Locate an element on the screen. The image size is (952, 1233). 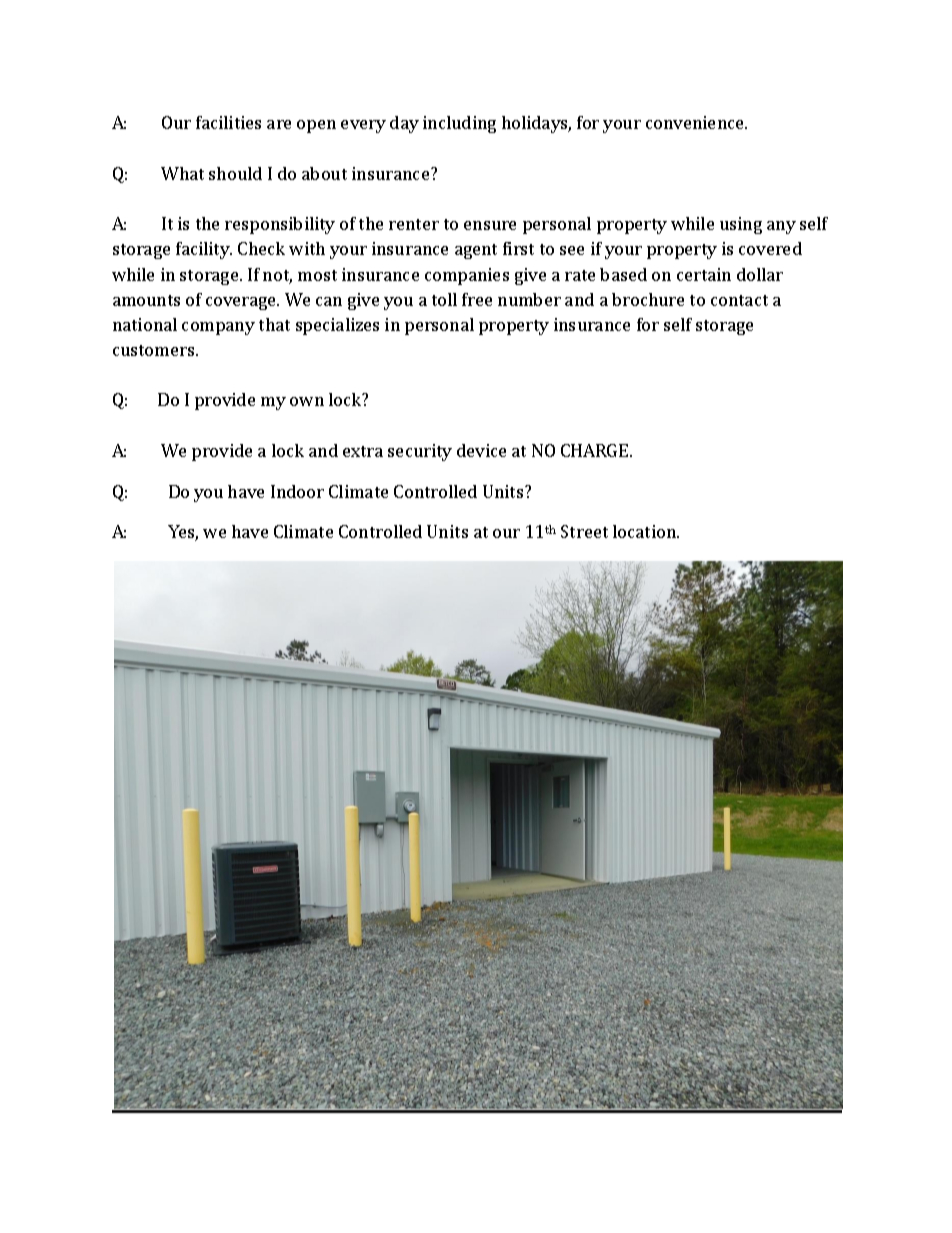
facilities is located at coordinates (228, 122).
